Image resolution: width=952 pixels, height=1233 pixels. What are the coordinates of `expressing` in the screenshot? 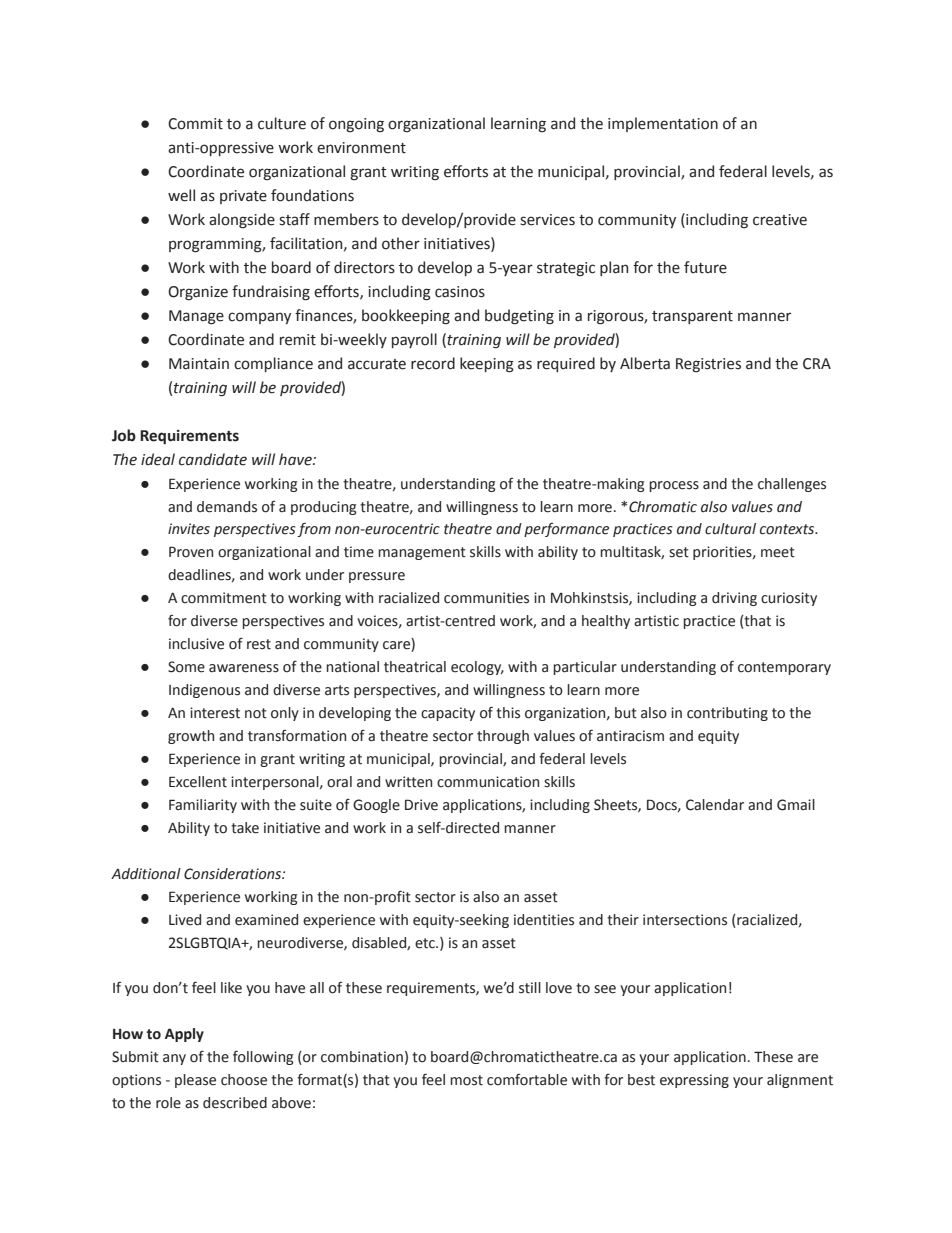 It's located at (694, 1081).
